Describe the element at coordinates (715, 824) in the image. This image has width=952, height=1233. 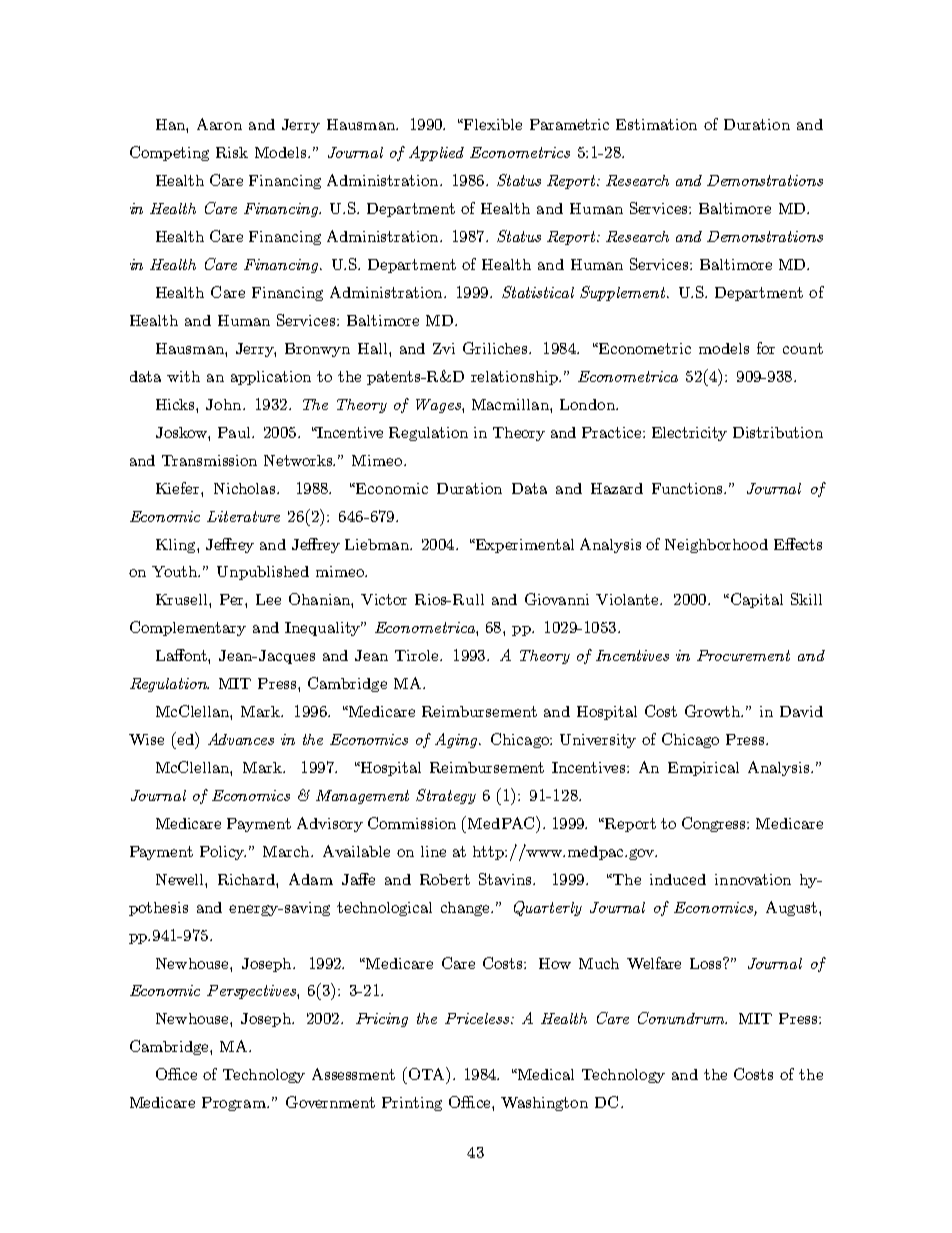
I see `Congress` at that location.
